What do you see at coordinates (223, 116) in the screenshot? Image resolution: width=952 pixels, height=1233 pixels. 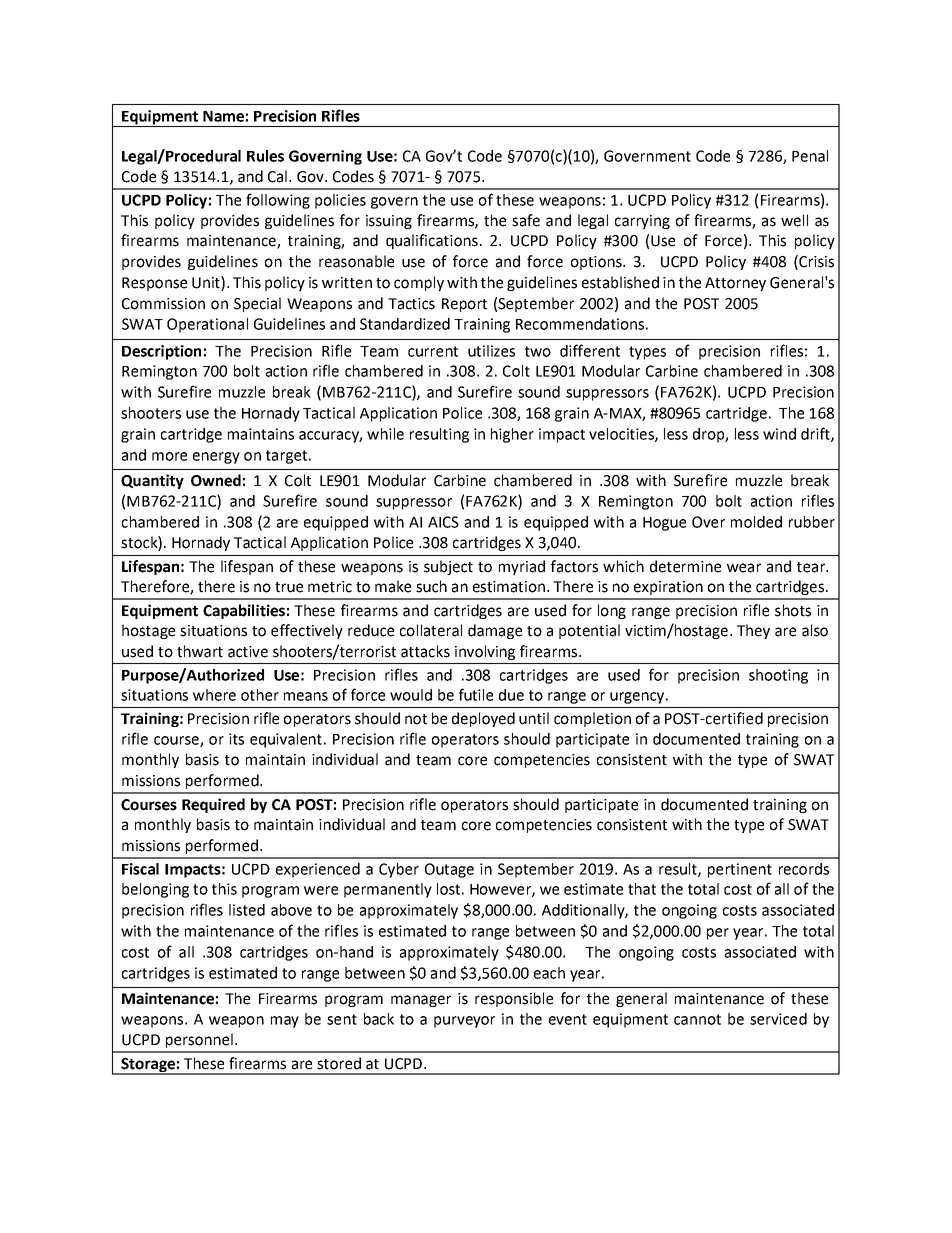 I see `Name` at bounding box center [223, 116].
